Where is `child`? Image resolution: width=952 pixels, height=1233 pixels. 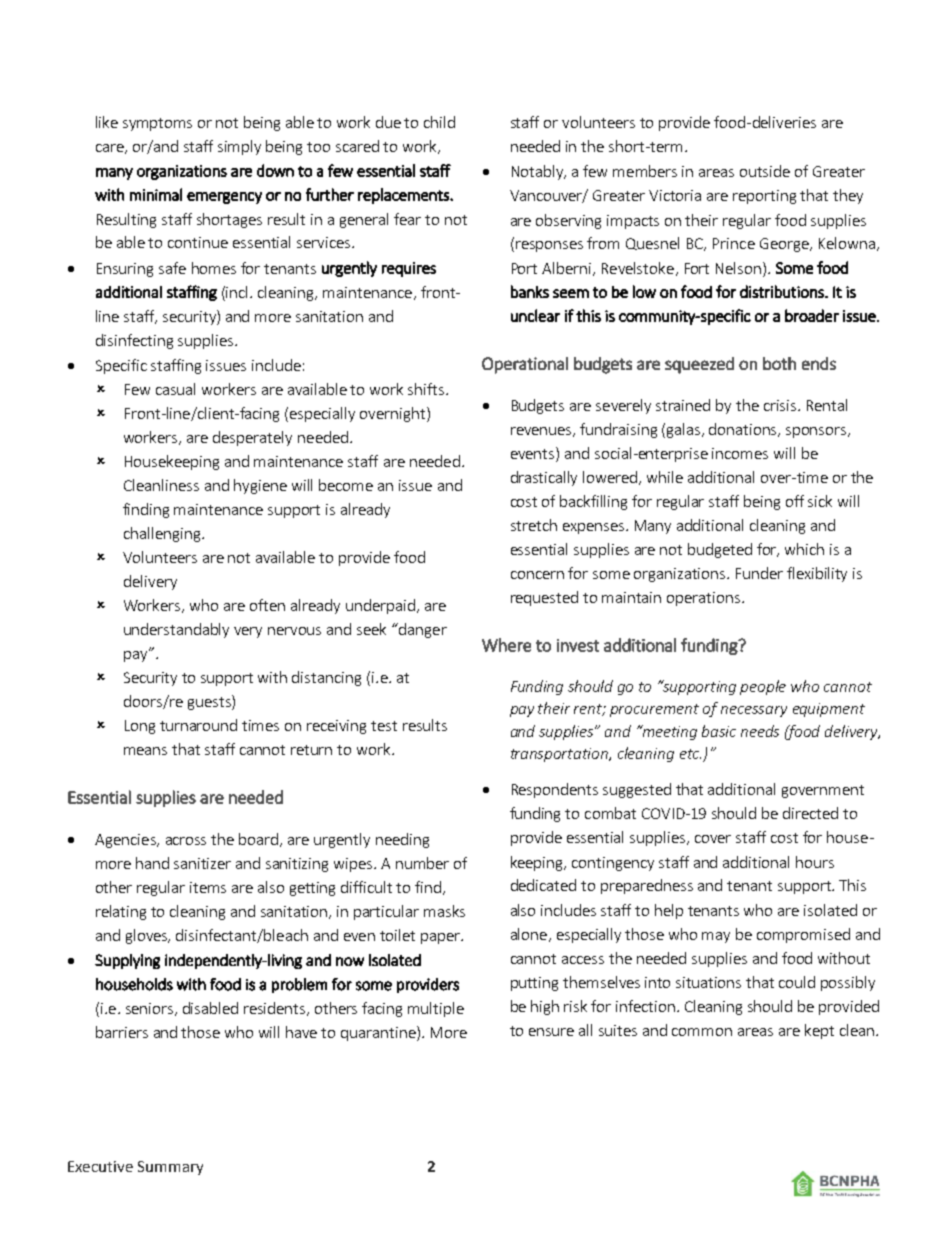
child is located at coordinates (439, 122).
